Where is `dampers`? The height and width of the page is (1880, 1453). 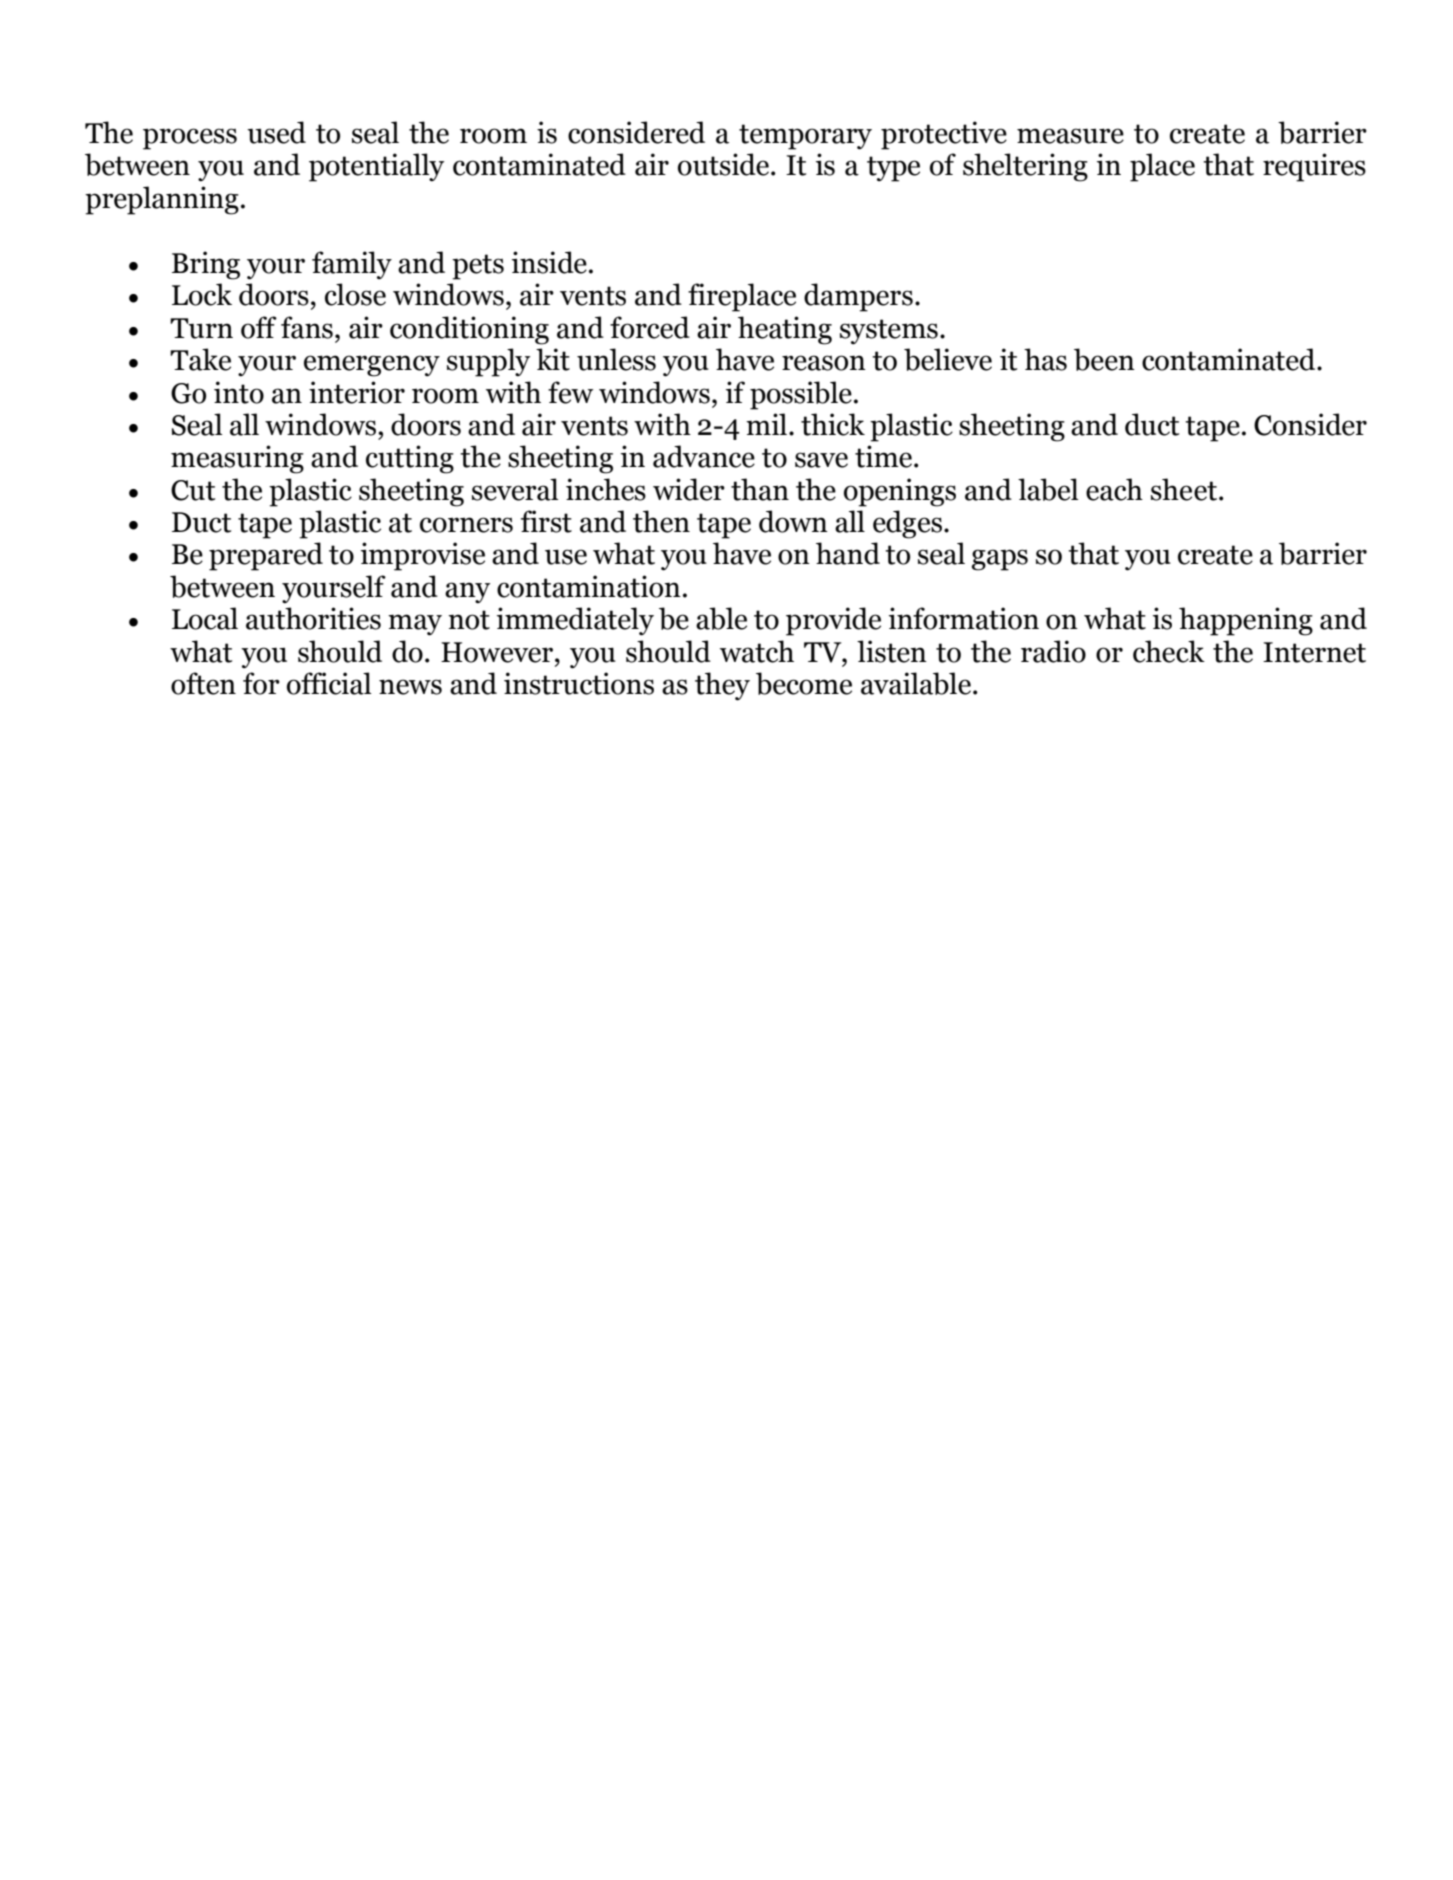 dampers is located at coordinates (858, 297).
